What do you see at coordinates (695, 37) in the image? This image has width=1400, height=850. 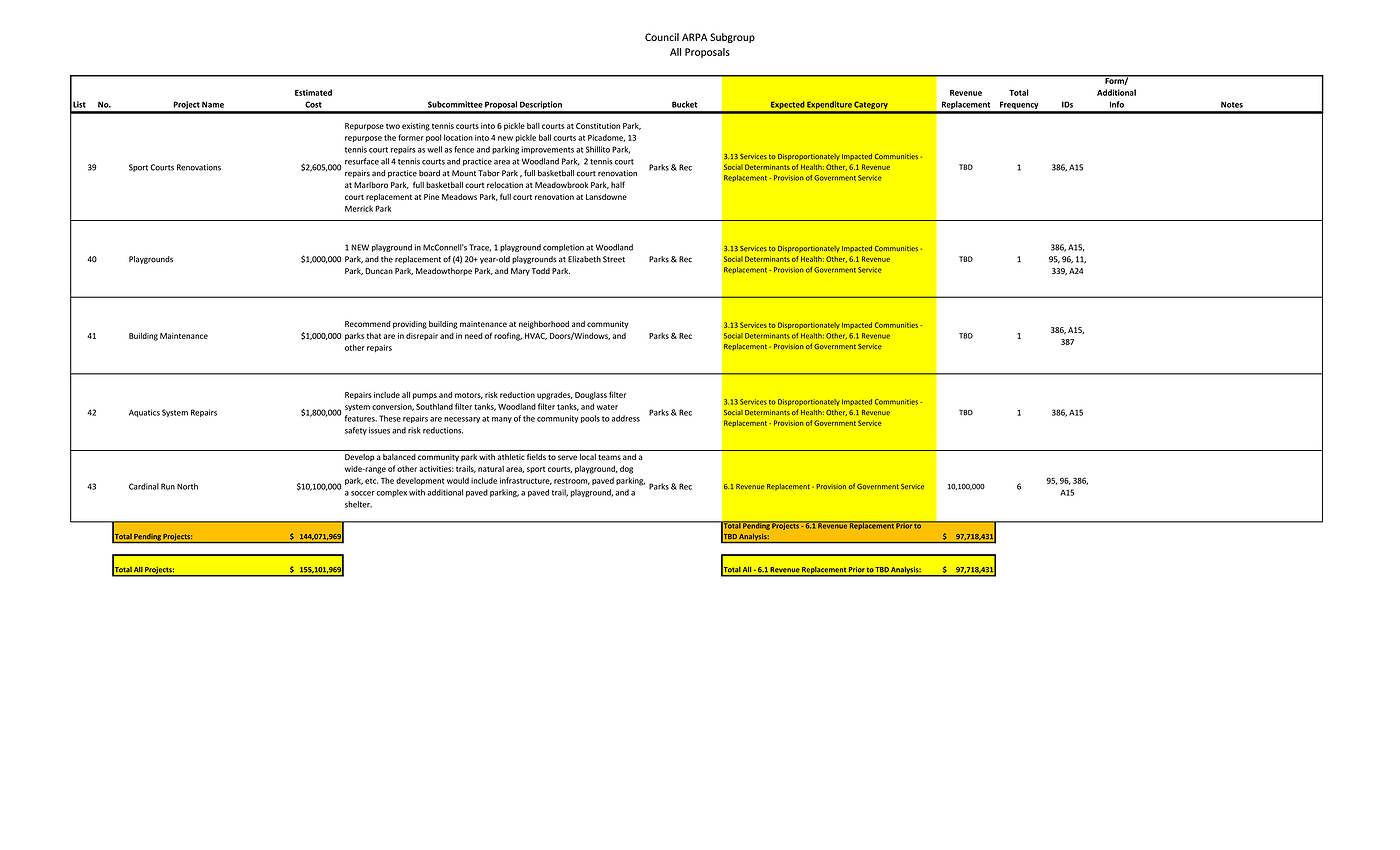 I see `ARPA` at bounding box center [695, 37].
